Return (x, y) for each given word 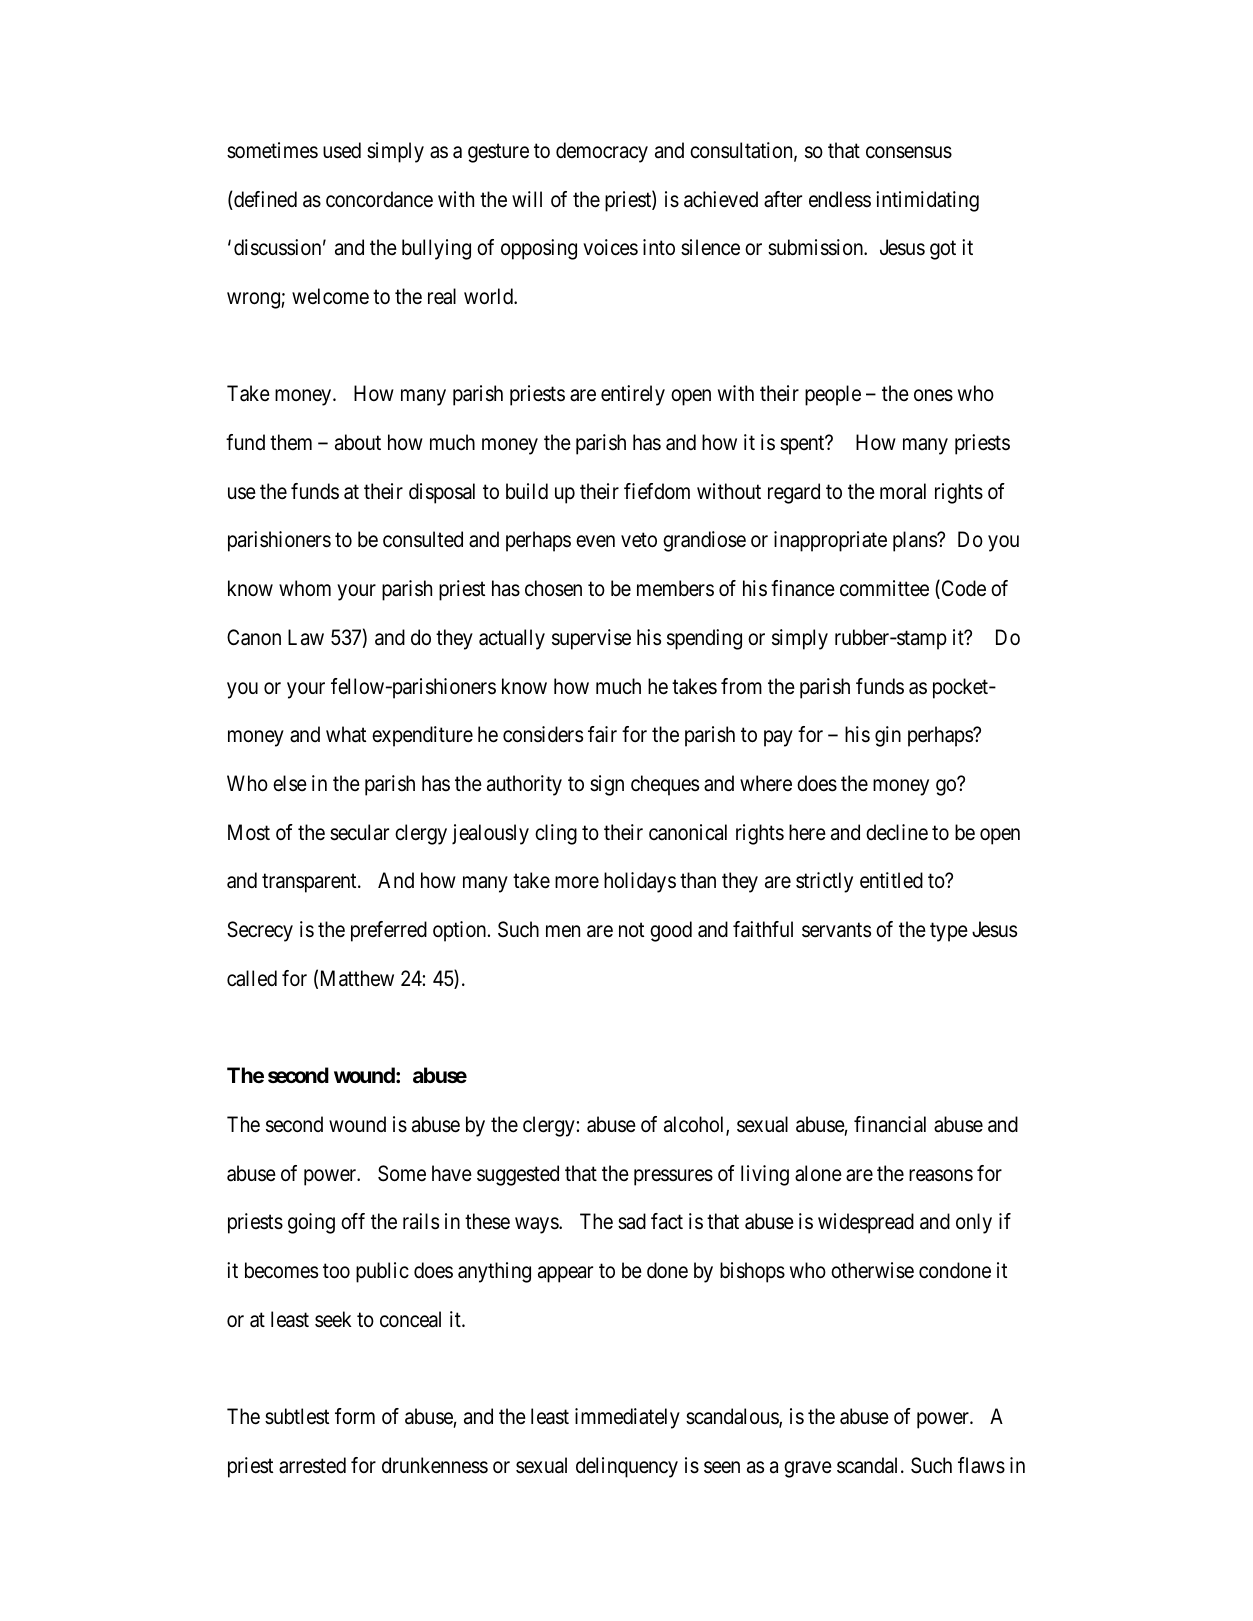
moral (903, 491)
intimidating (927, 201)
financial (890, 1124)
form (355, 1416)
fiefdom (657, 491)
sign (607, 785)
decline (897, 832)
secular (359, 832)
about (358, 442)
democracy (602, 152)
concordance (379, 199)
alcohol (695, 1125)
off (353, 1221)
